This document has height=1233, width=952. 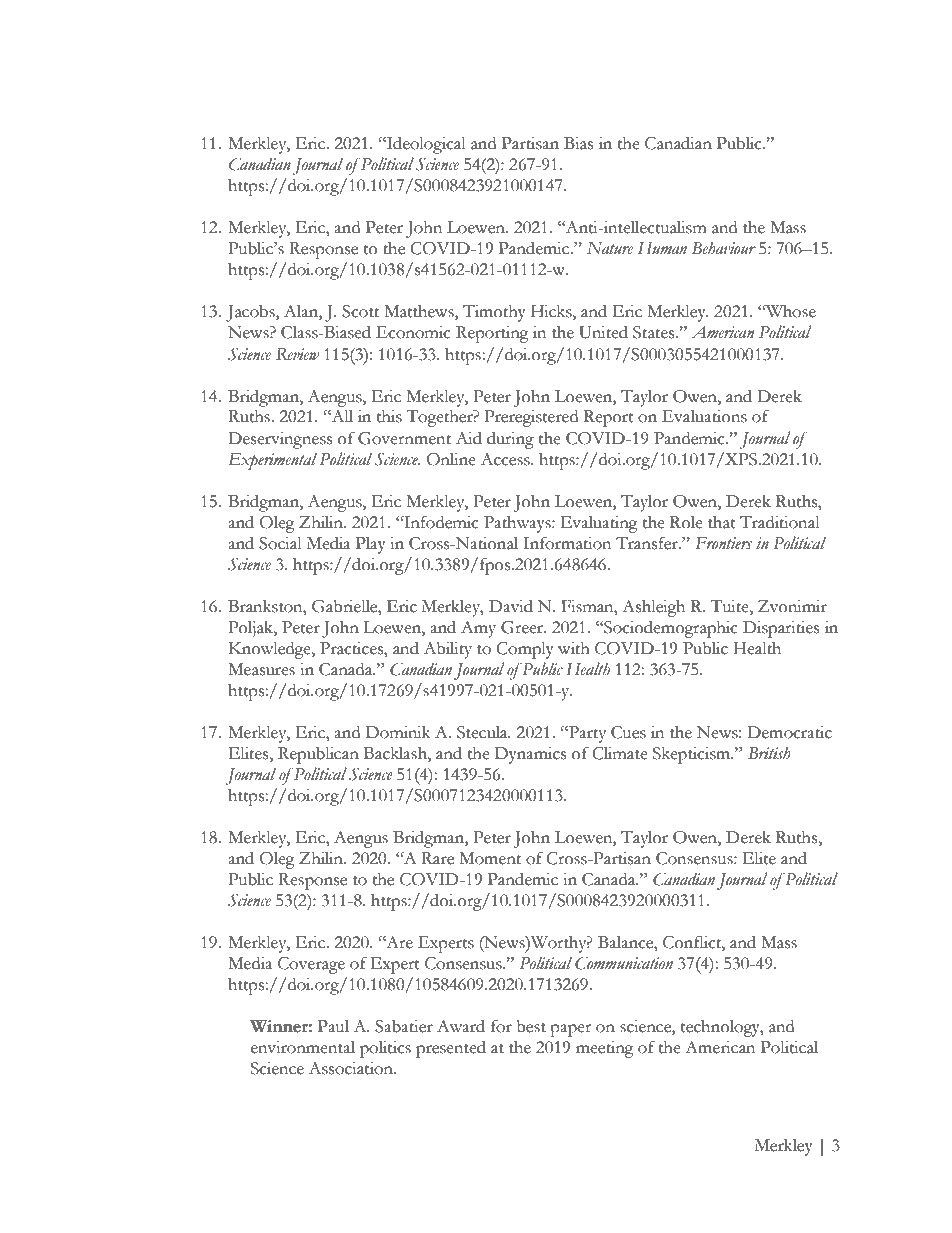 What do you see at coordinates (605, 1049) in the document?
I see `meeting` at bounding box center [605, 1049].
